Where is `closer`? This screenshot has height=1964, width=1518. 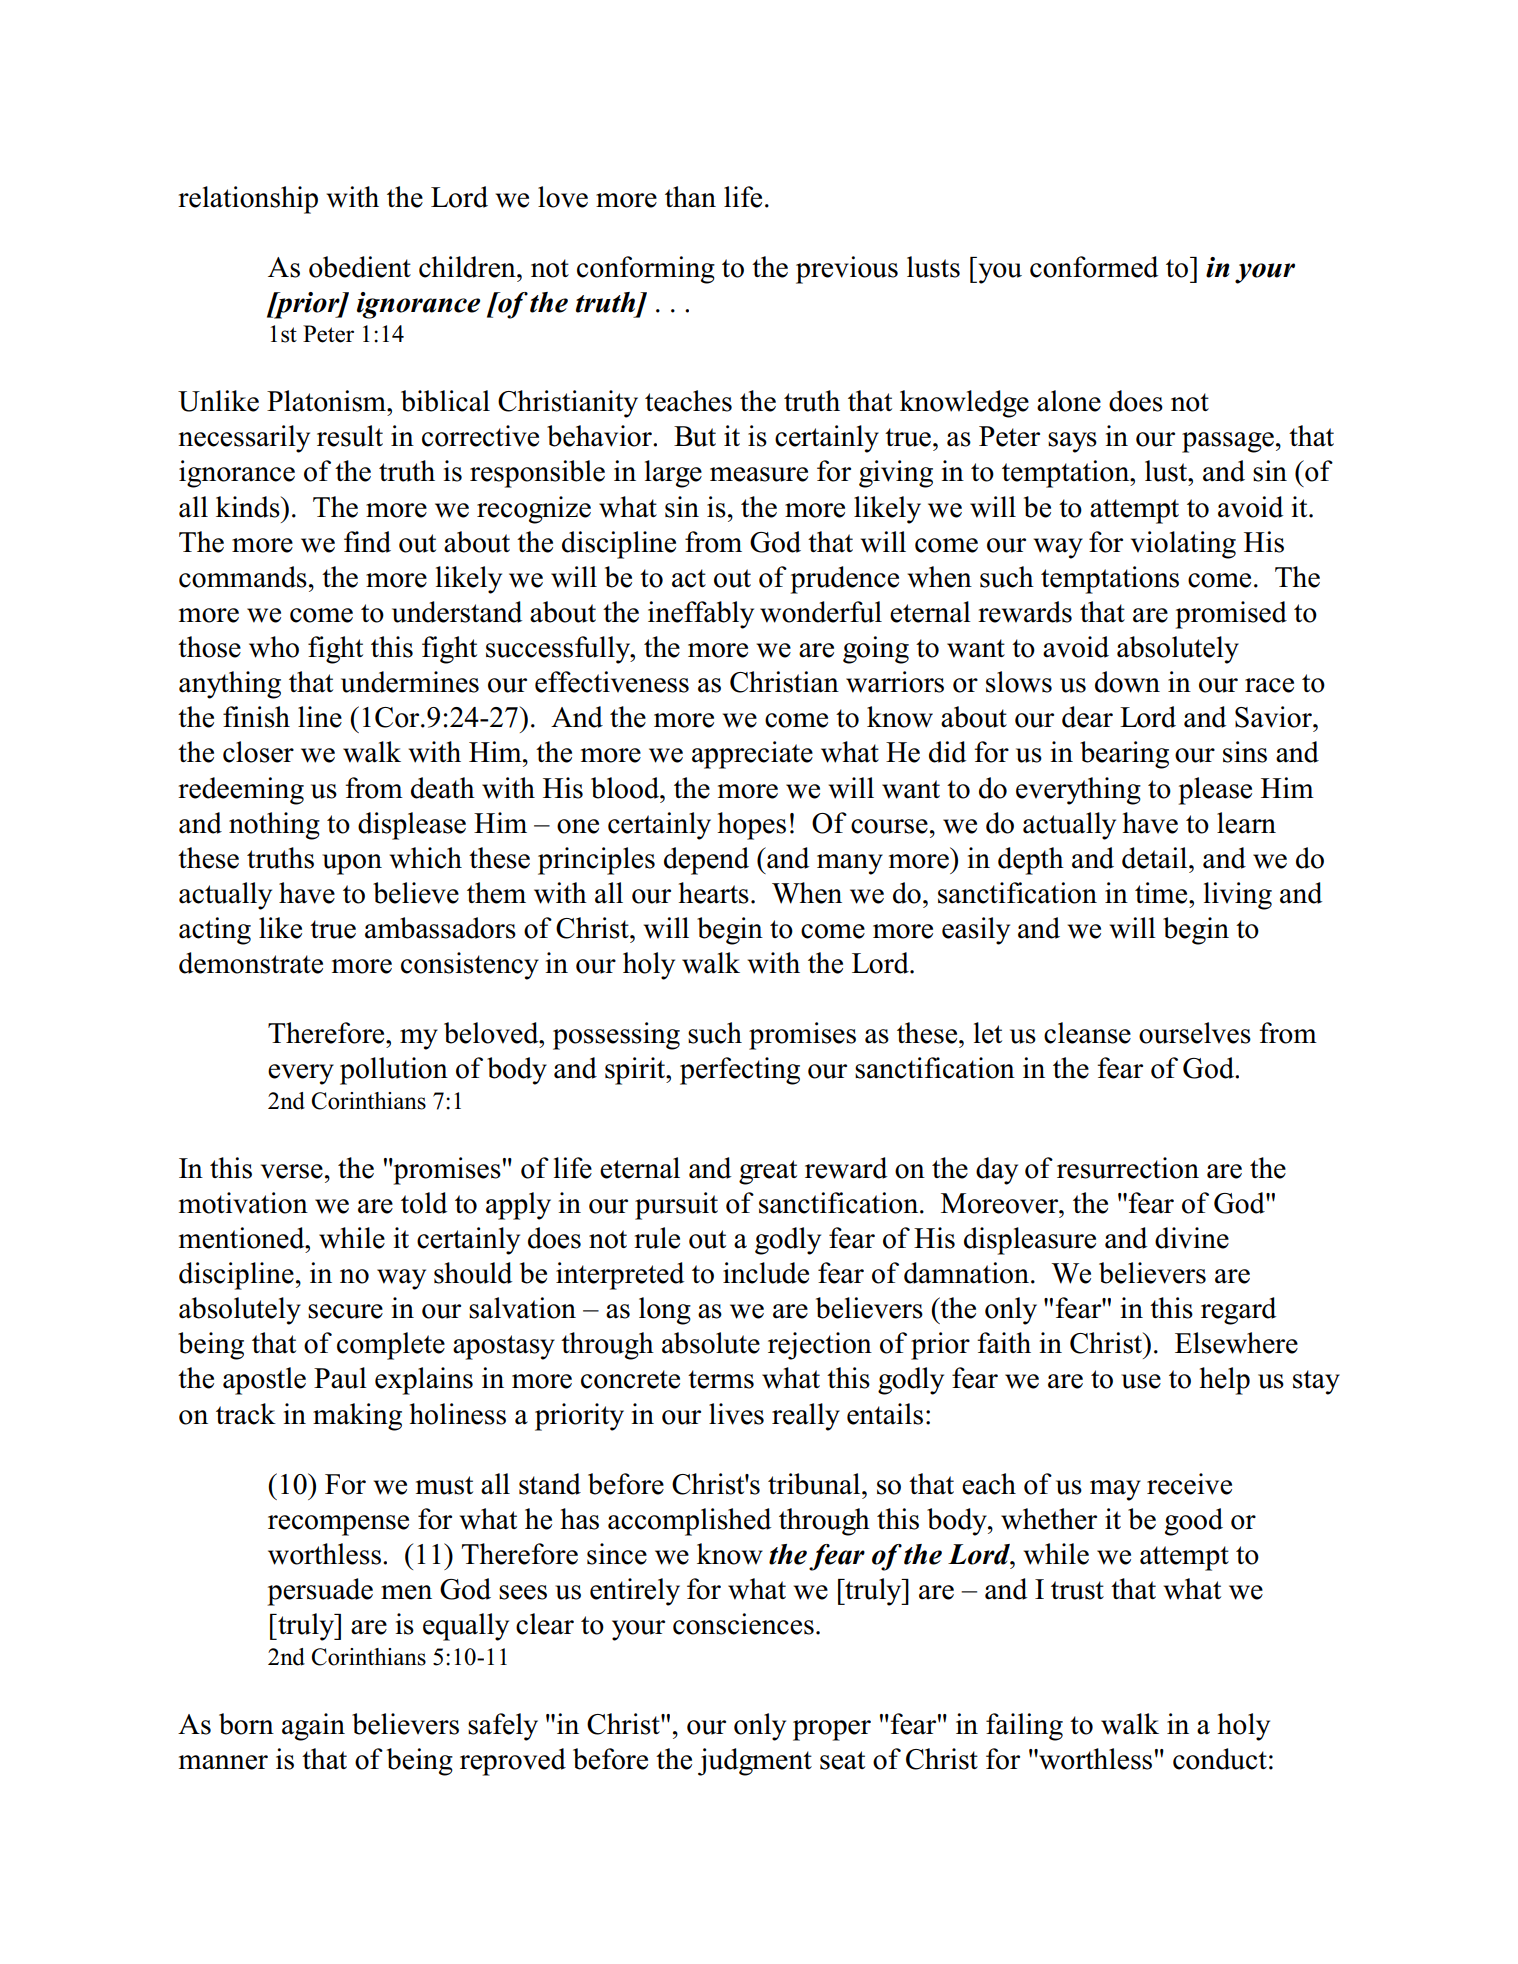
closer is located at coordinates (258, 752).
